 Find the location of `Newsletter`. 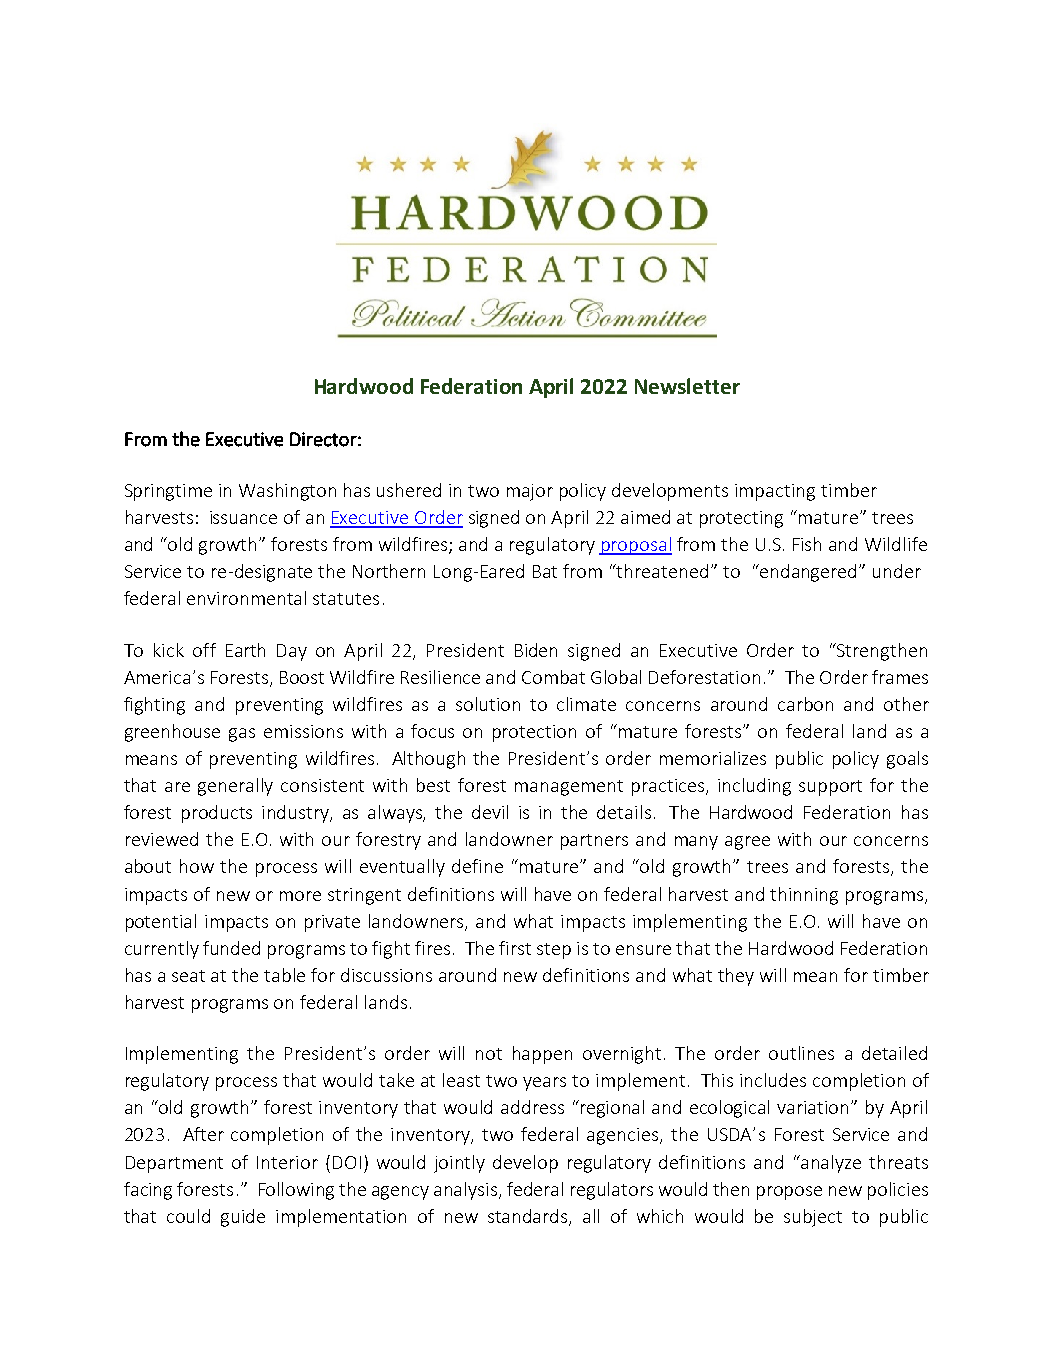

Newsletter is located at coordinates (687, 386).
